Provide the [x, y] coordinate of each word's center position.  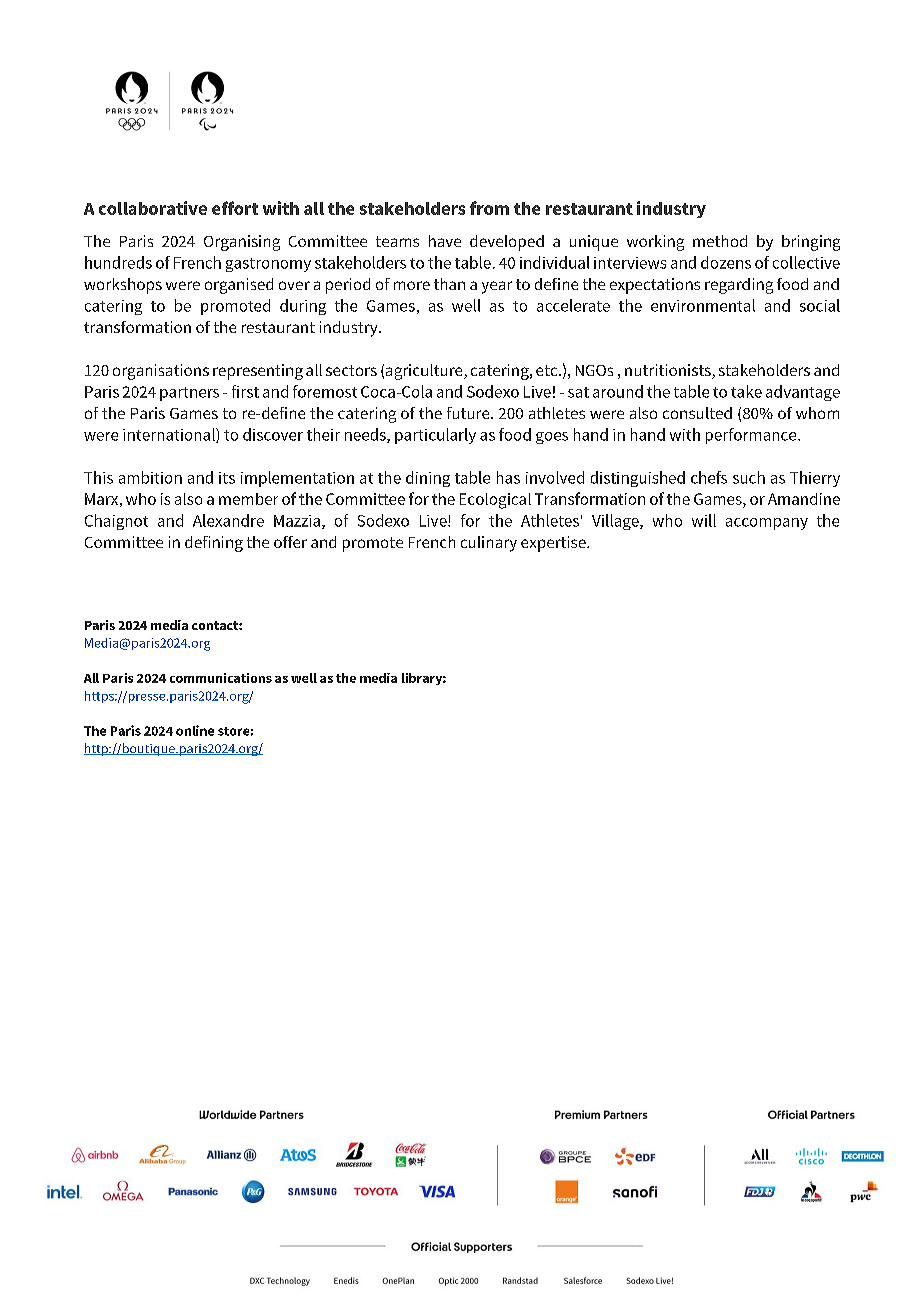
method [720, 241]
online [195, 730]
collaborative [153, 208]
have [445, 241]
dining [428, 479]
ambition [150, 477]
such [749, 477]
